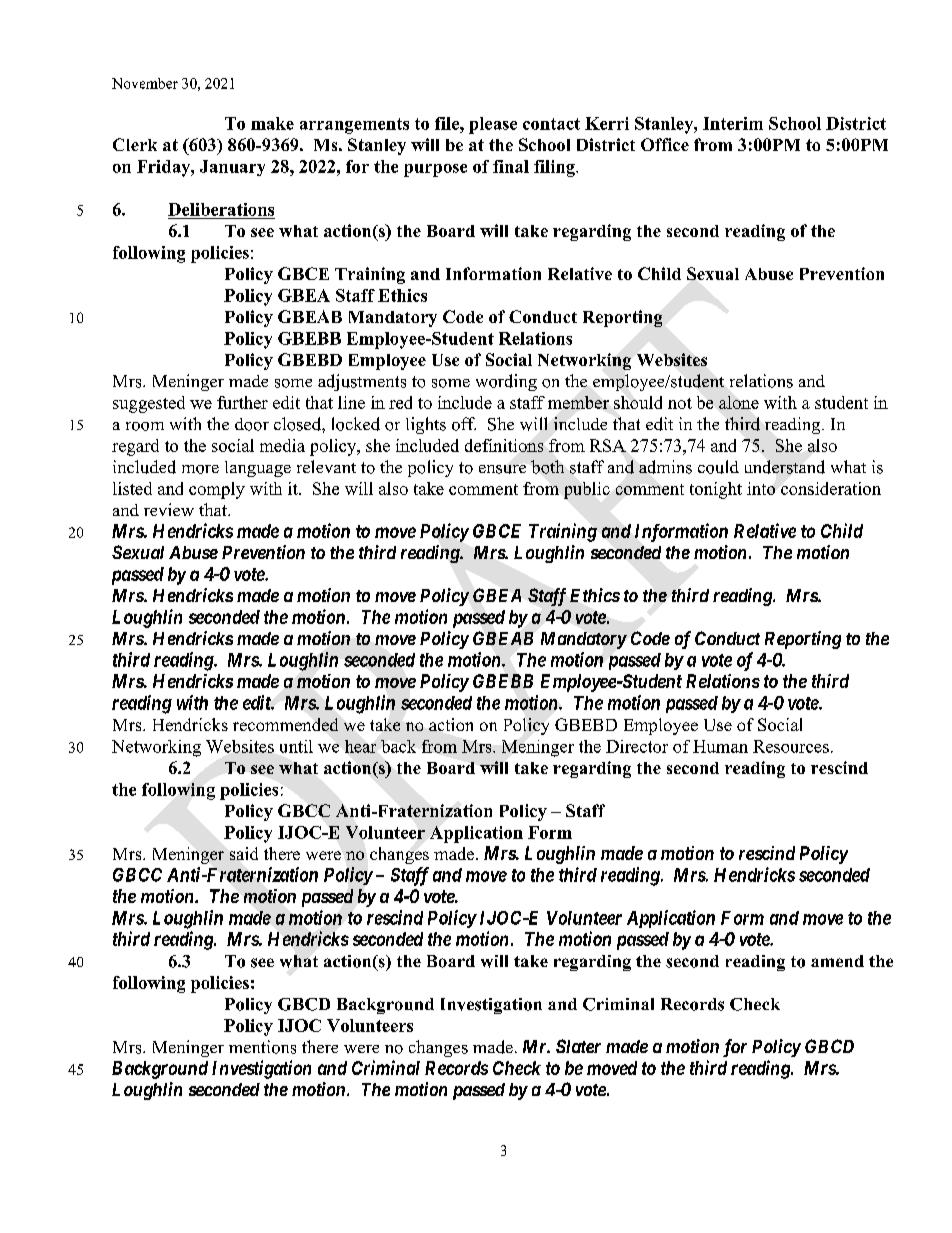  What do you see at coordinates (578, 1046) in the document?
I see `Slater` at bounding box center [578, 1046].
